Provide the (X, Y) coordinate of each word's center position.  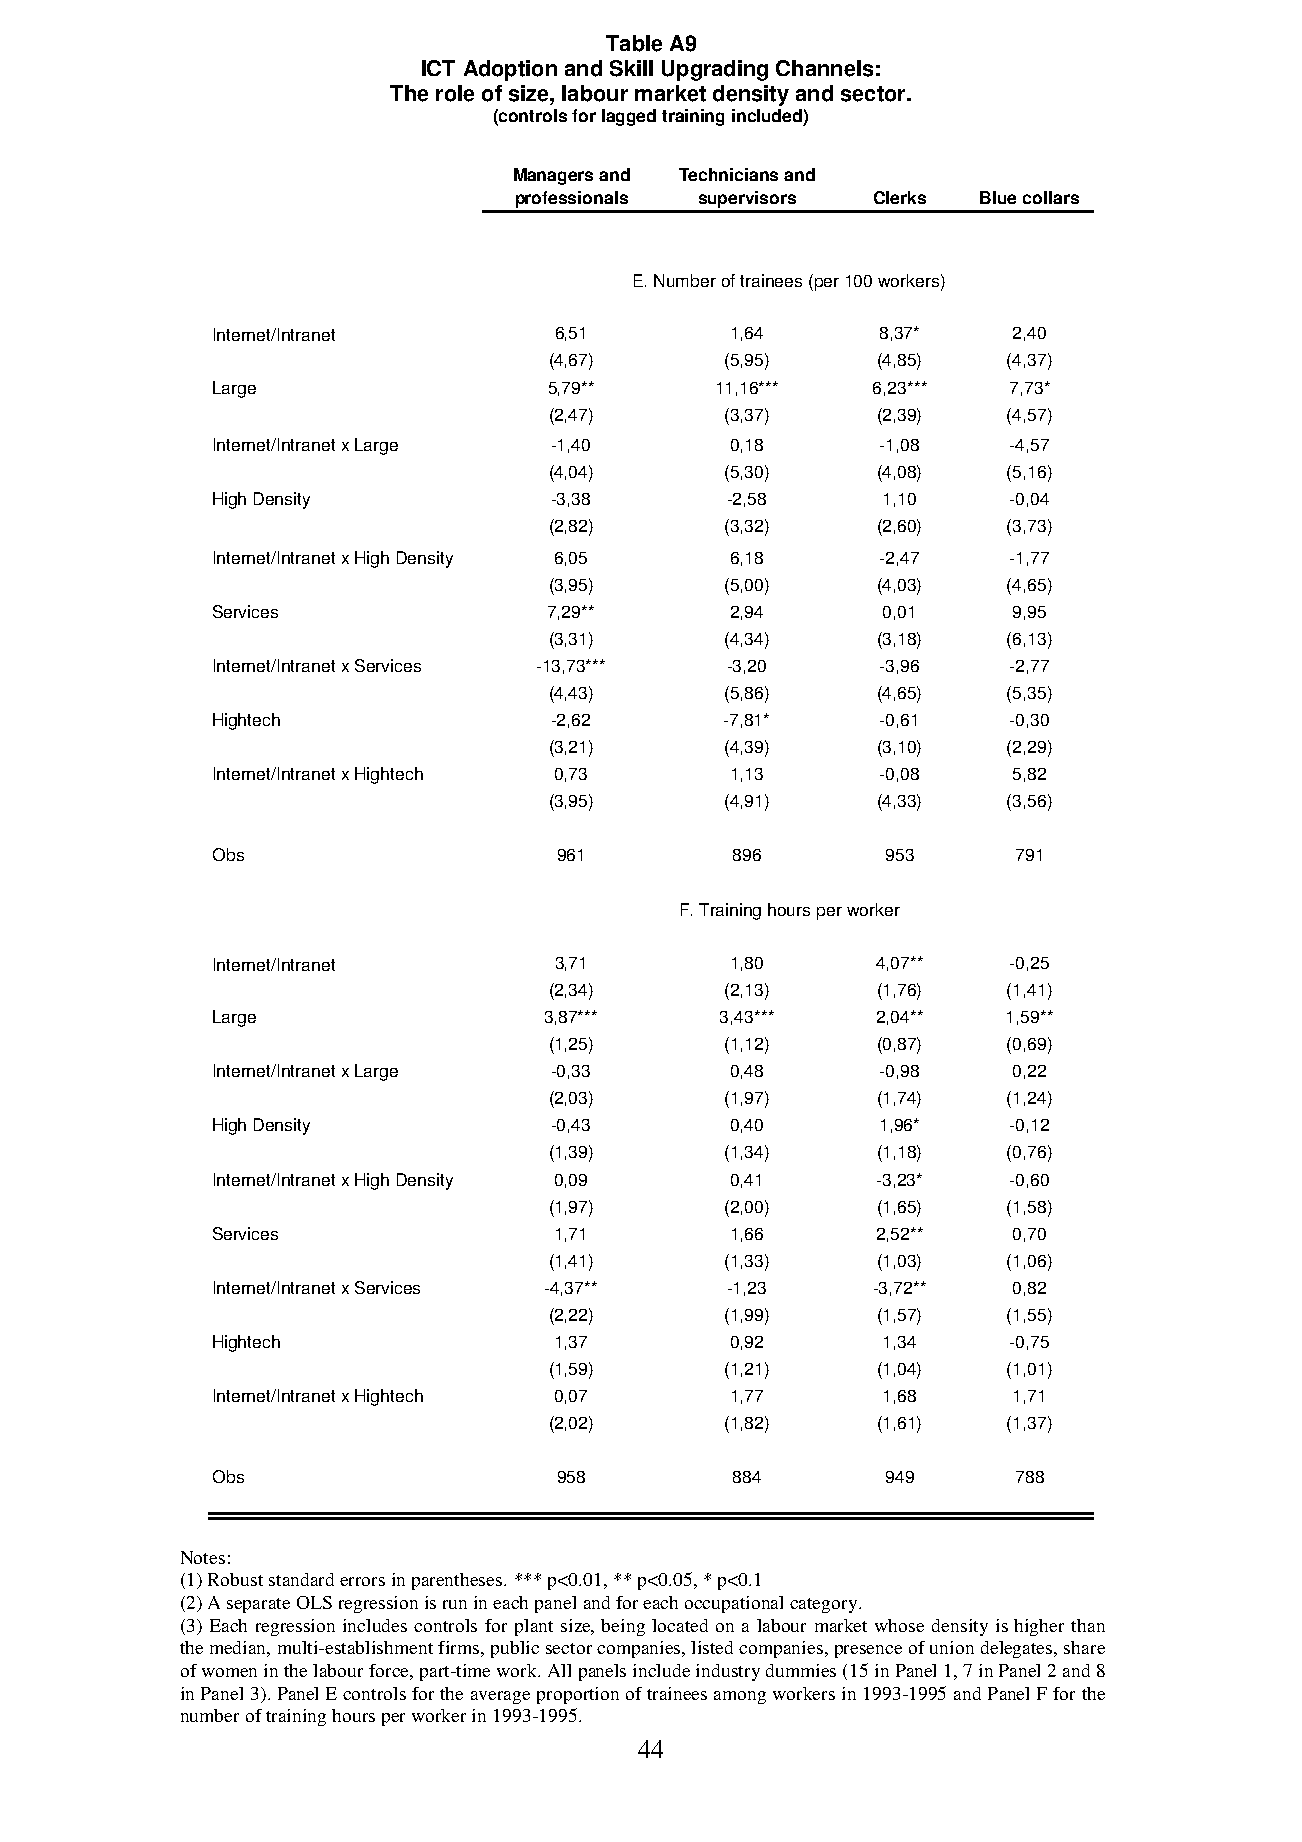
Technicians (728, 174)
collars (1051, 197)
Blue (998, 197)
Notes (203, 1557)
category (825, 1605)
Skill (631, 68)
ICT (438, 68)
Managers (553, 176)
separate (258, 1605)
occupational (734, 1604)
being (623, 1627)
